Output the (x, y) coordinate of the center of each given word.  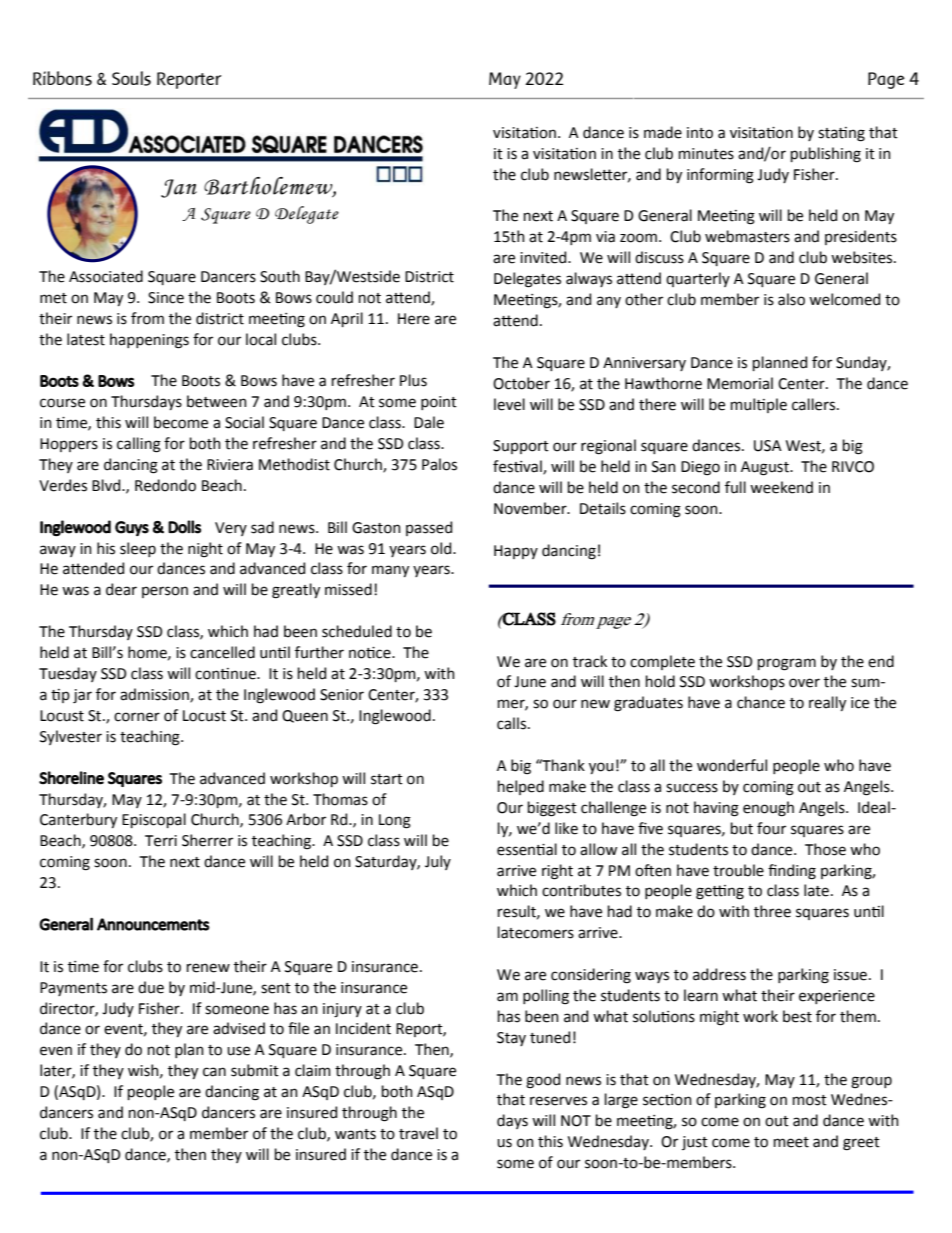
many (390, 571)
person (165, 592)
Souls (131, 78)
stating (841, 134)
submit (255, 1070)
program (787, 664)
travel (418, 1133)
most (810, 1100)
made (663, 132)
